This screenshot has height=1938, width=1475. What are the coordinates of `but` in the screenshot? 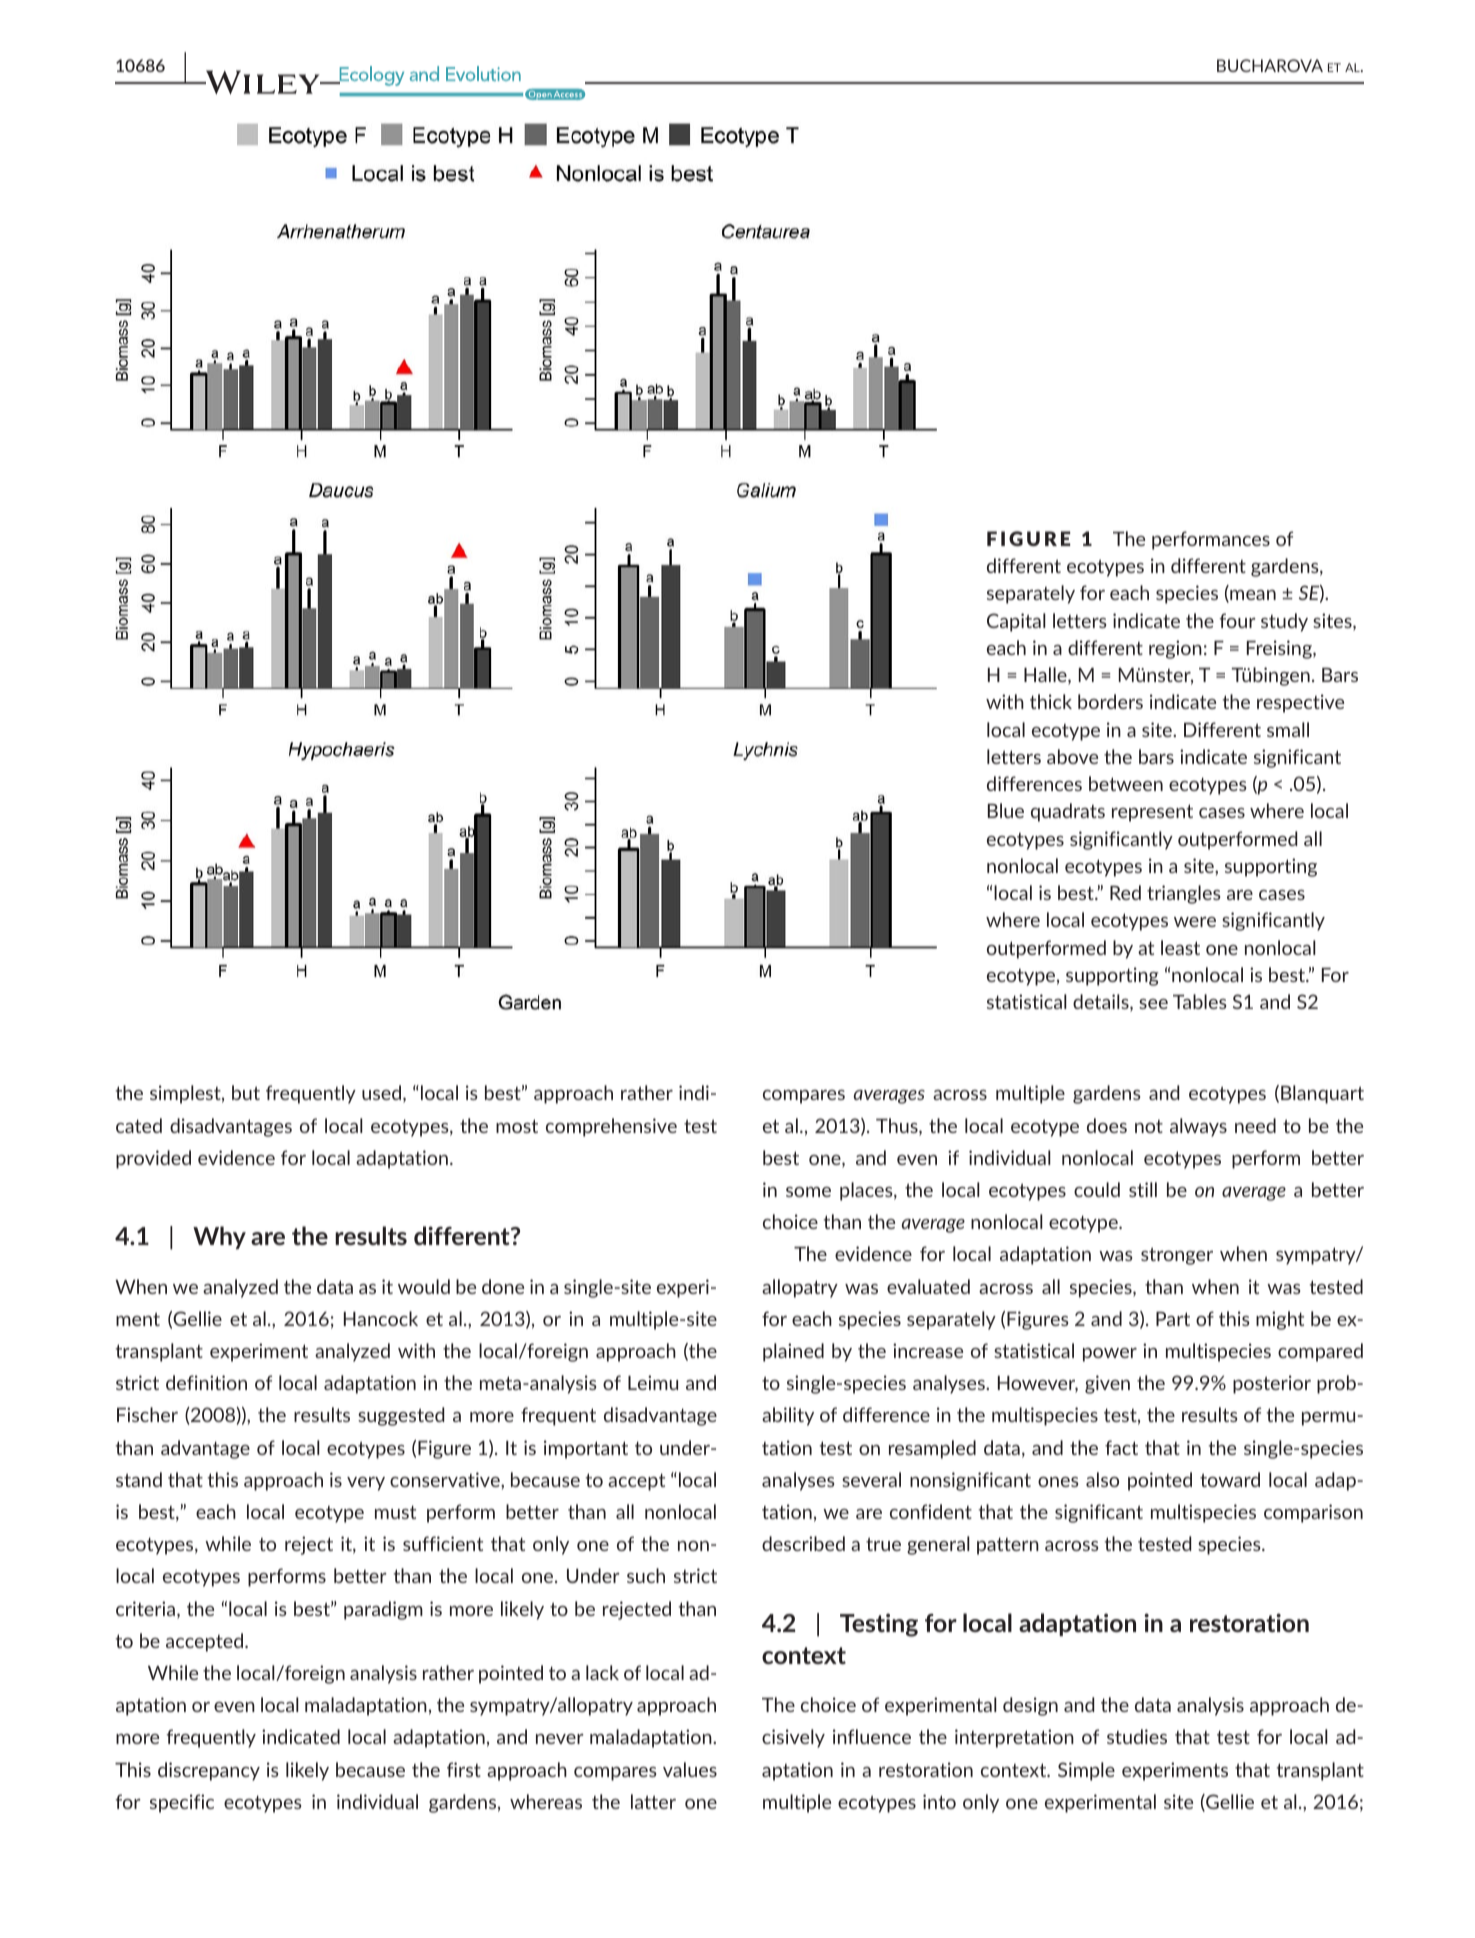 It's located at (246, 1092).
